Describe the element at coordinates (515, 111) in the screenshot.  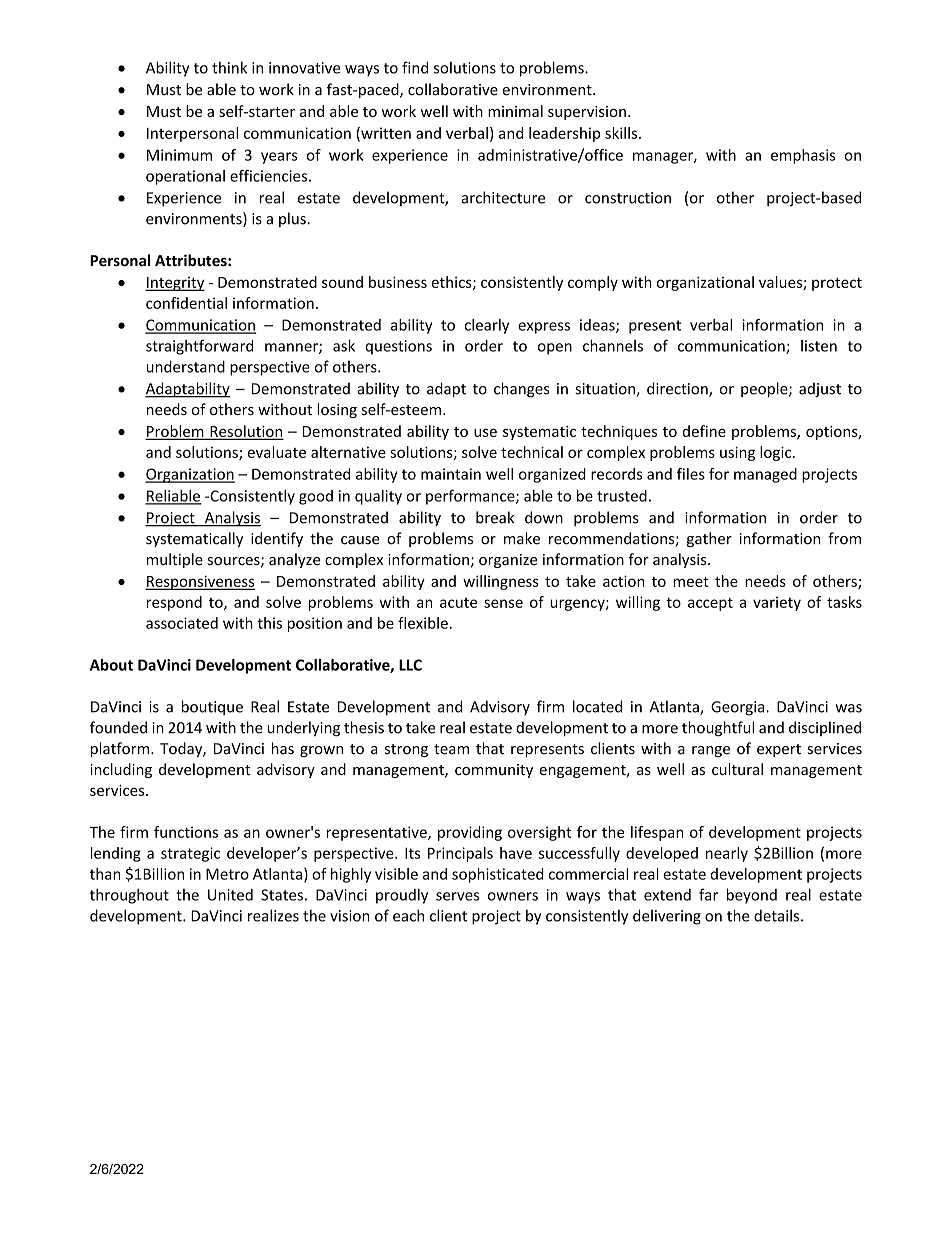
I see `minimal` at that location.
